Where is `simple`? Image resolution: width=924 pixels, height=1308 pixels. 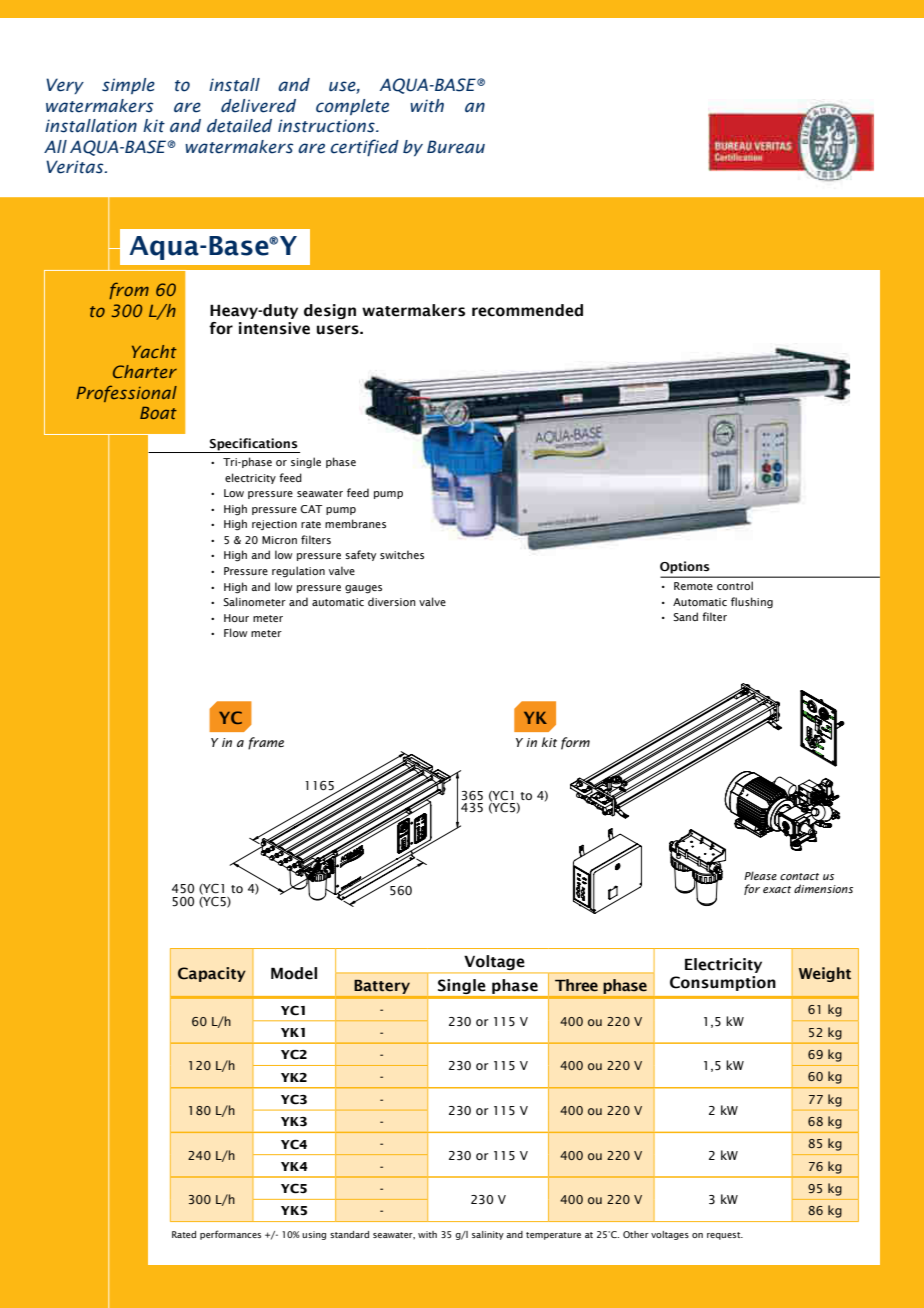
simple is located at coordinates (128, 86).
